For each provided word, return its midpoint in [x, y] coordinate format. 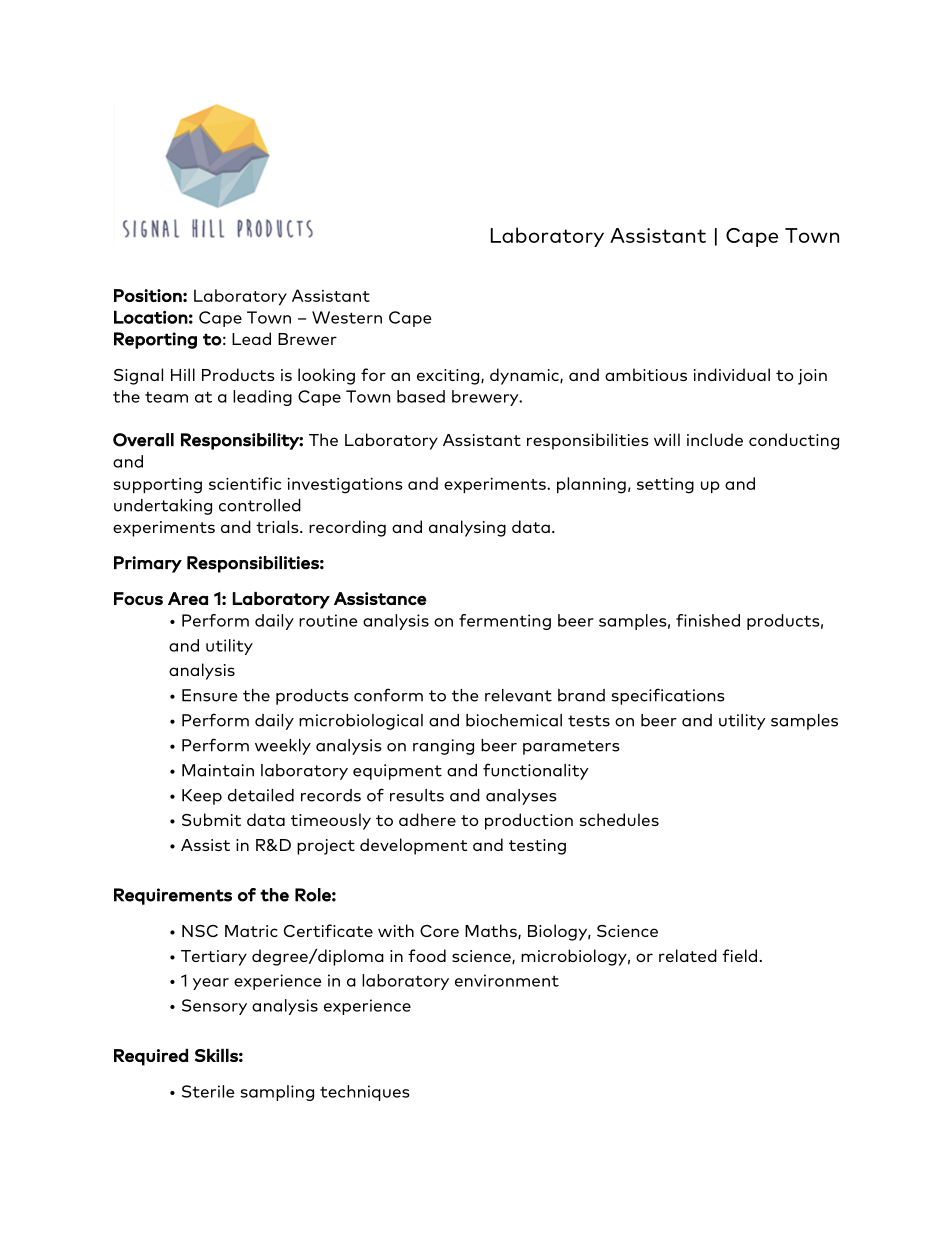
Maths [492, 931]
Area [188, 598]
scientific [245, 483]
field [741, 955]
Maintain [218, 770]
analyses [521, 797]
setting [665, 486]
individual [732, 374]
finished [708, 620]
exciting [449, 377]
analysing [467, 528]
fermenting [505, 622]
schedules [619, 819]
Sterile [208, 1091]
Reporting [155, 340]
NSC [200, 931]
